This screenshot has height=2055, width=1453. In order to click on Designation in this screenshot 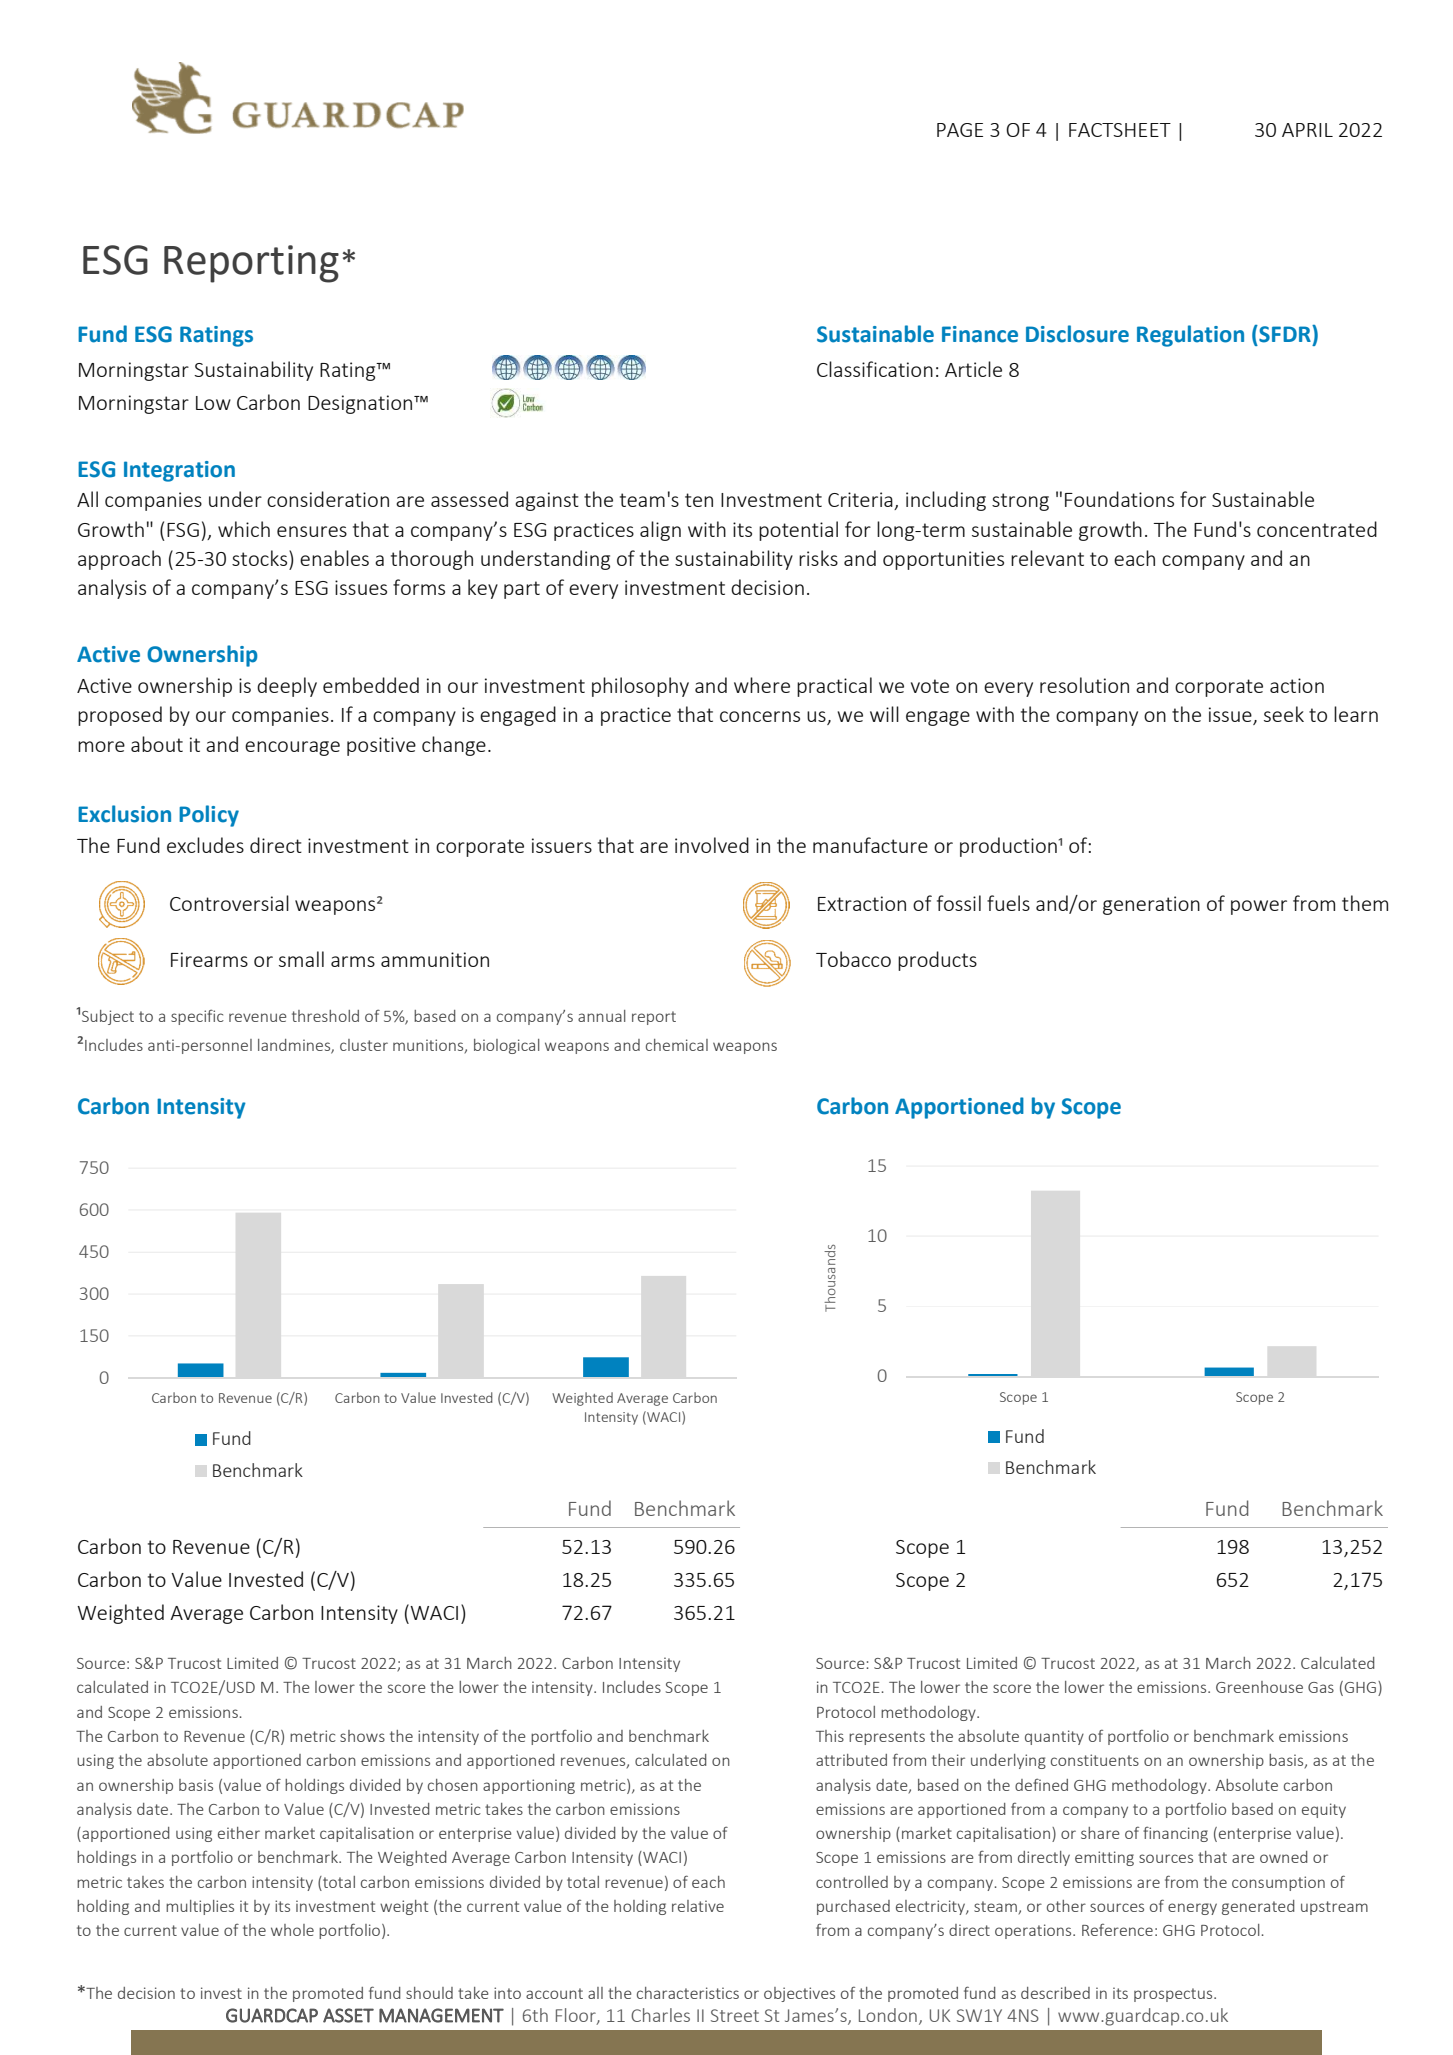, I will do `click(361, 404)`.
